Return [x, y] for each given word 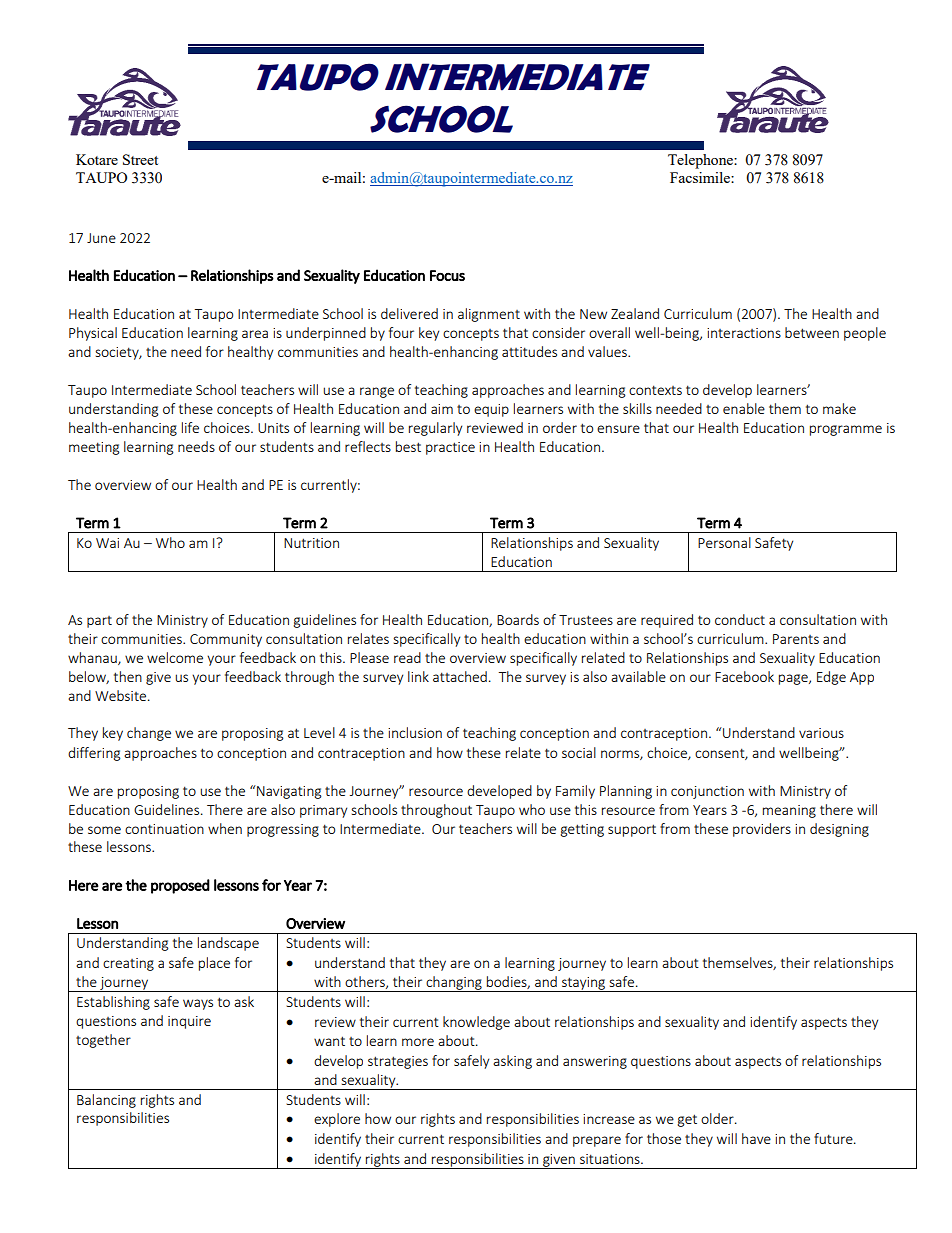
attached [460, 676]
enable [744, 408]
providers [762, 830]
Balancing [106, 1101]
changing [454, 984]
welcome [175, 657]
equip [491, 410]
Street [140, 159]
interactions [744, 333]
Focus [447, 275]
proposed [180, 886]
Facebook [744, 676]
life [190, 427]
